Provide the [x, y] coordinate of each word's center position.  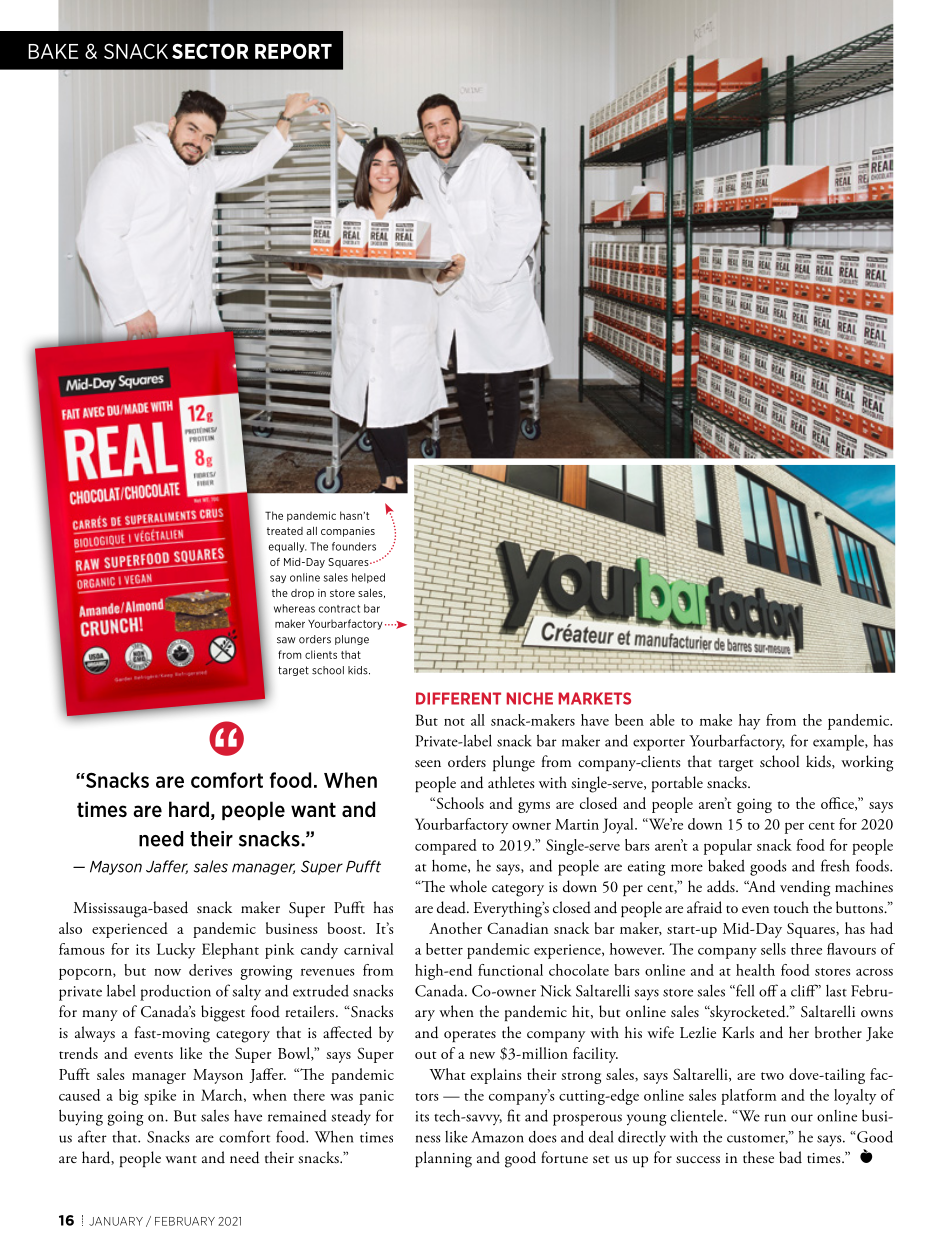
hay [749, 722]
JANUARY [116, 1221]
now [167, 972]
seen [428, 763]
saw [286, 640]
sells [773, 949]
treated [285, 531]
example [839, 743]
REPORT [293, 51]
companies [348, 532]
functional [510, 970]
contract [339, 609]
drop [302, 594]
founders [354, 546]
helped [368, 578]
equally [287, 547]
